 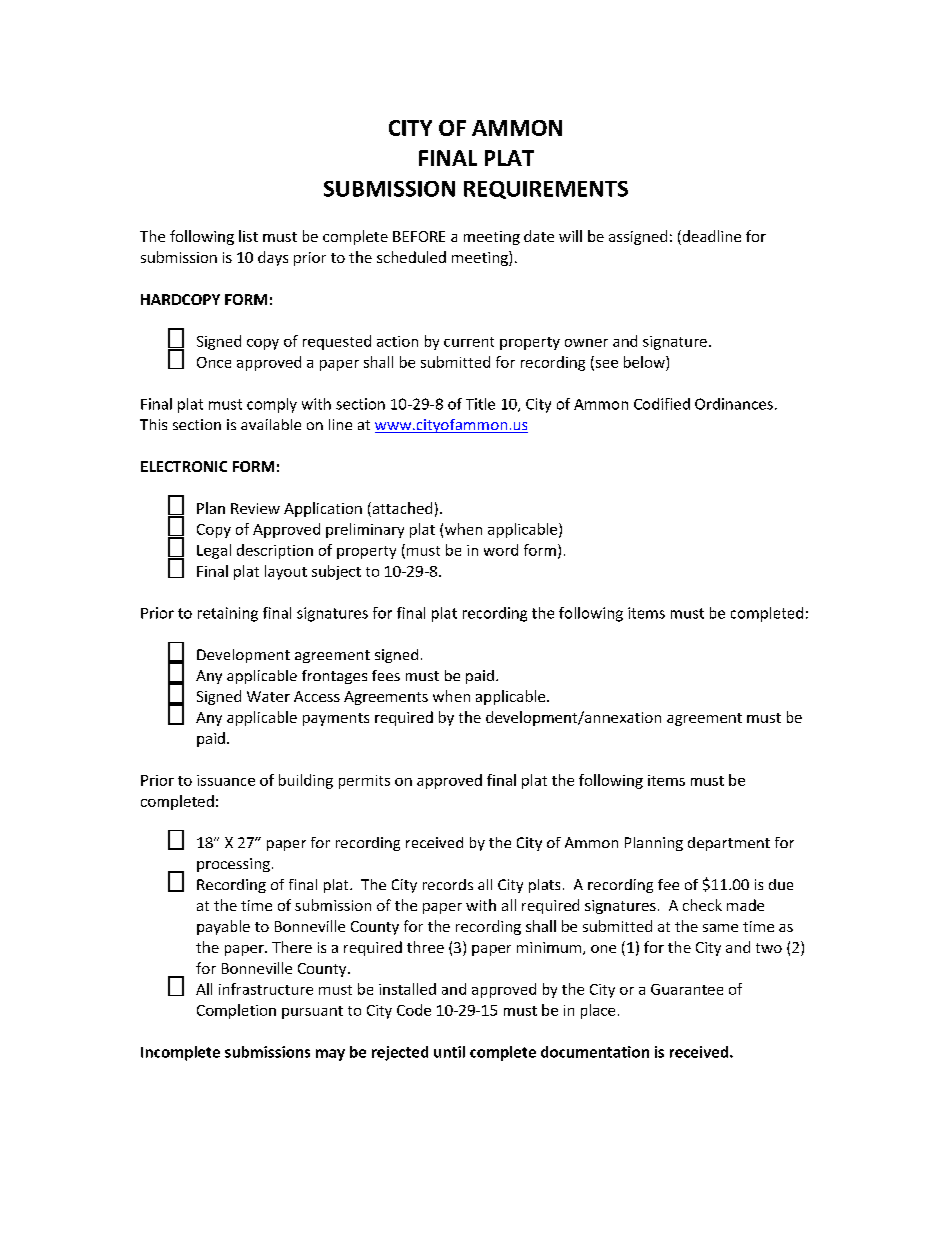 I want to click on attached, so click(x=401, y=509).
